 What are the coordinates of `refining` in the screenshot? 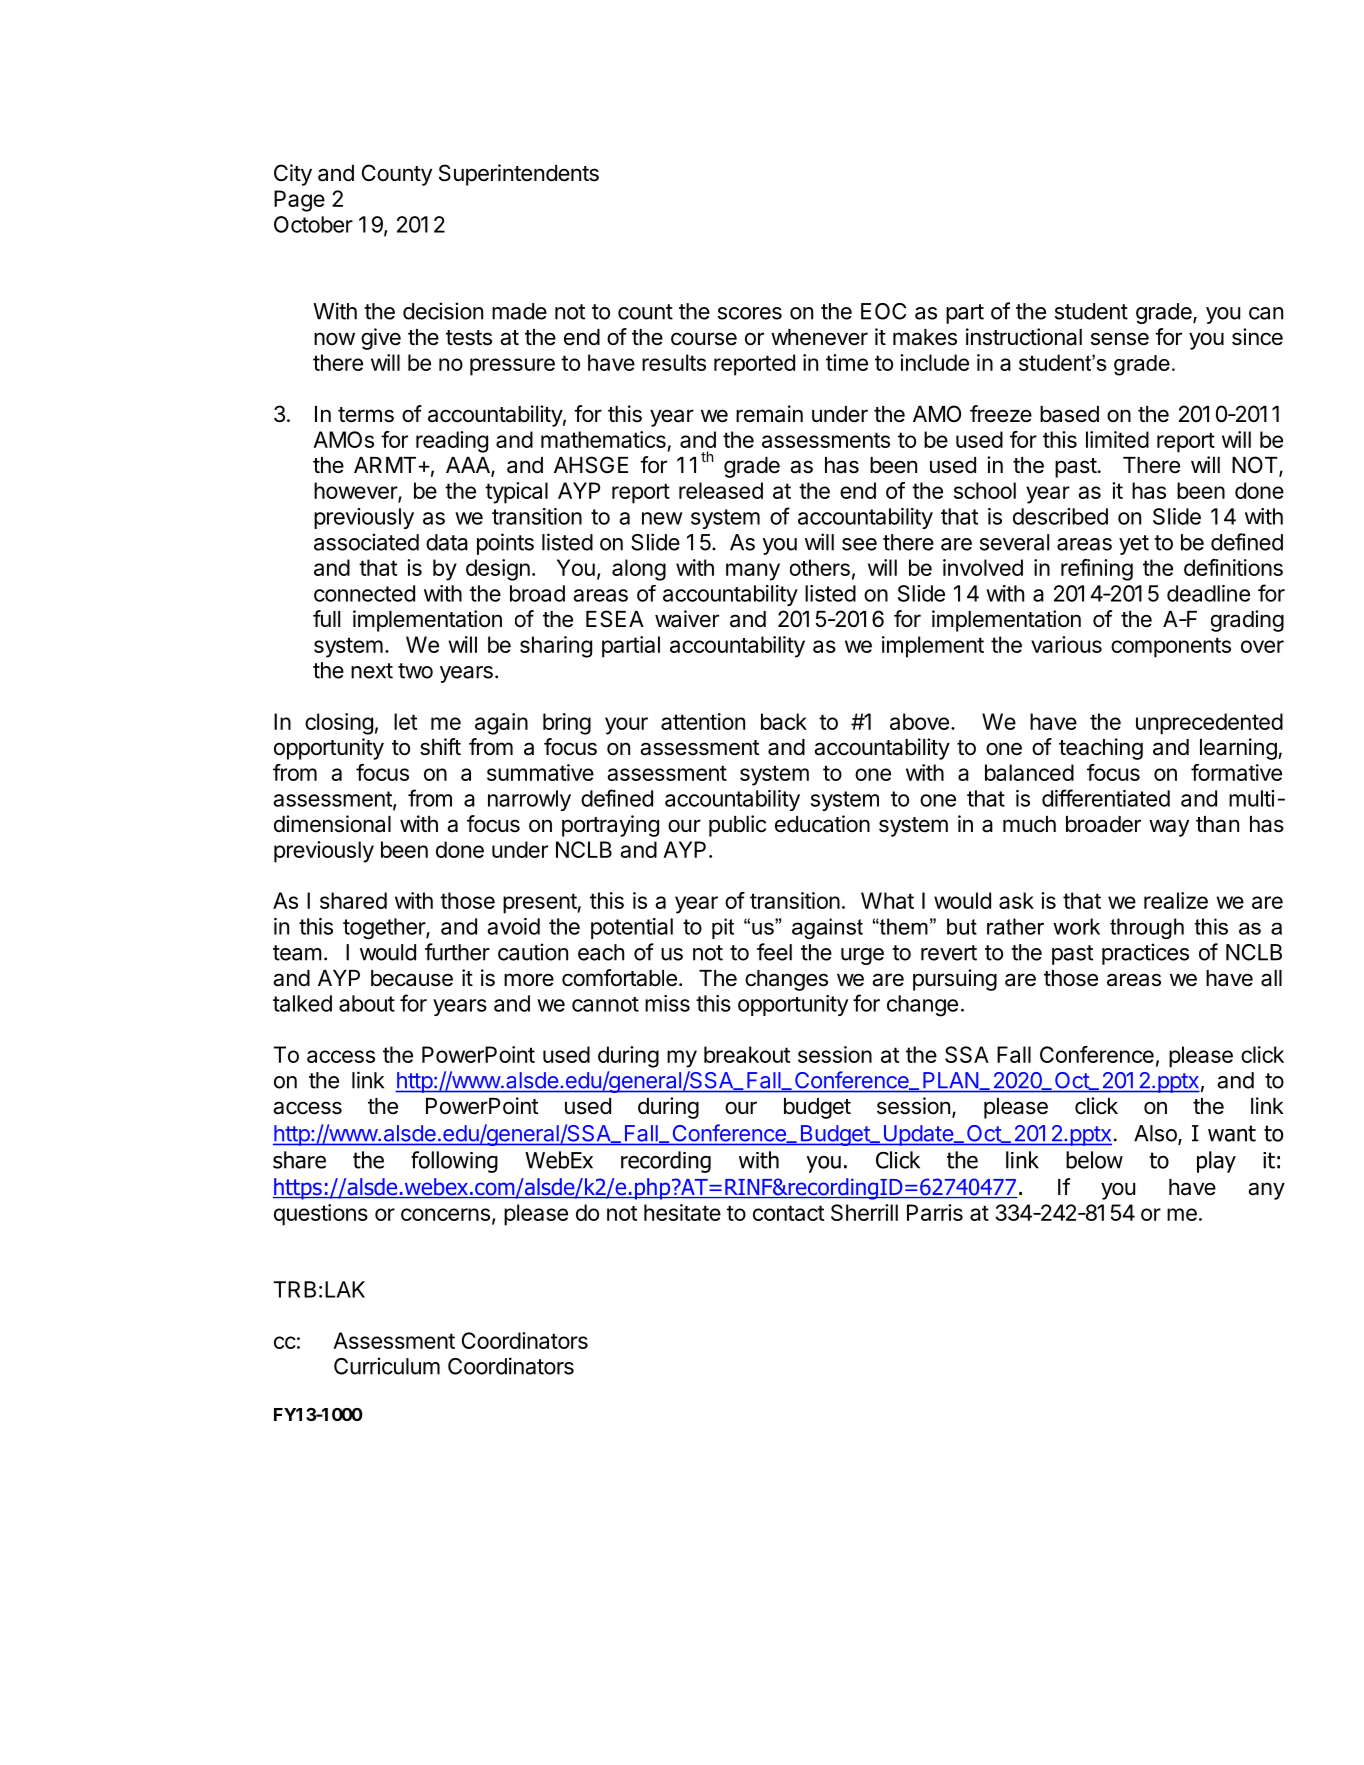 It's located at (1097, 570).
